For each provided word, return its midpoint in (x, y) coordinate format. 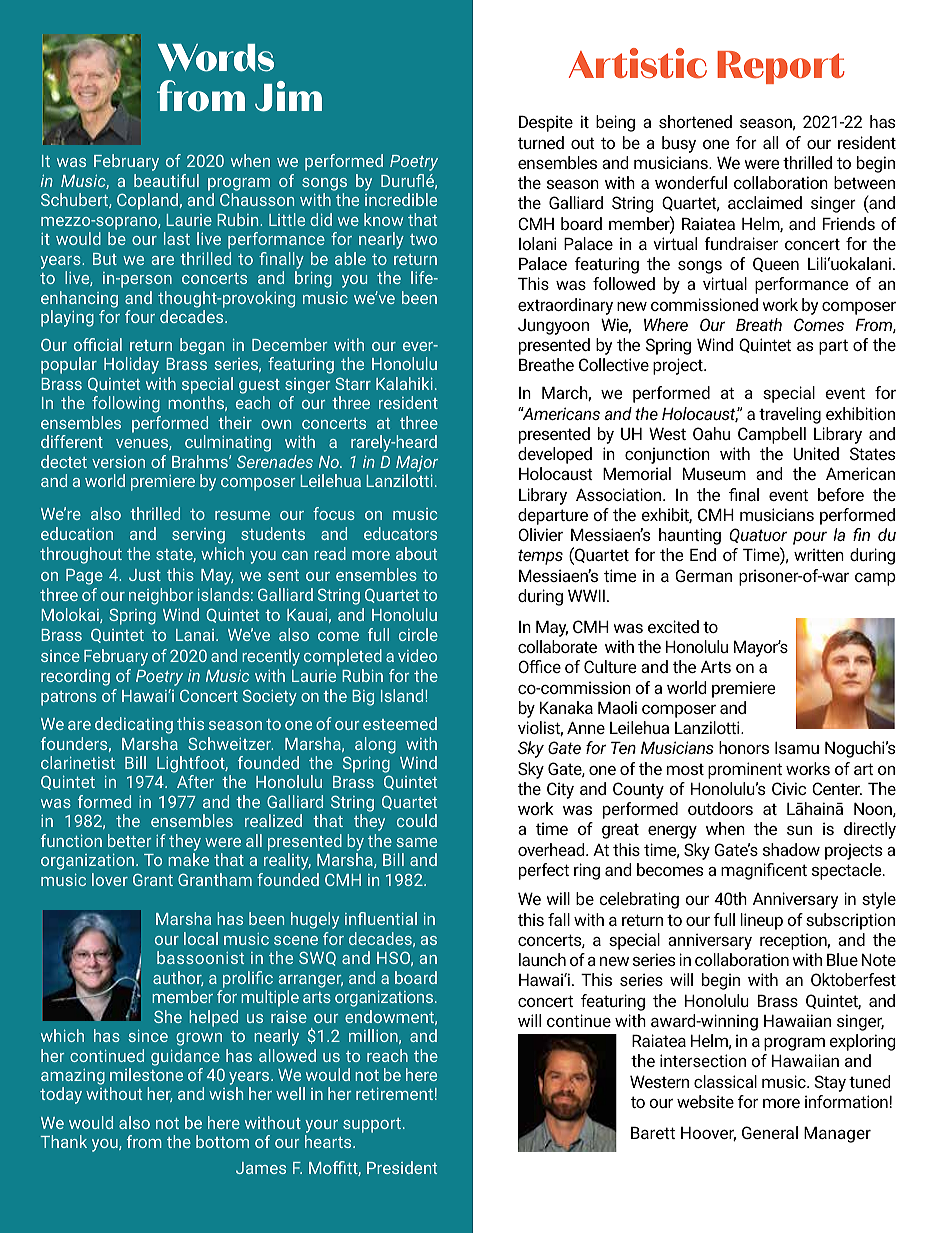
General (770, 1132)
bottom (222, 1141)
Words (216, 58)
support (372, 1125)
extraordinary (565, 306)
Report (781, 67)
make (188, 859)
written (819, 554)
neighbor (161, 596)
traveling (790, 415)
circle (418, 634)
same (416, 842)
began (202, 346)
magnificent (764, 871)
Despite (546, 123)
